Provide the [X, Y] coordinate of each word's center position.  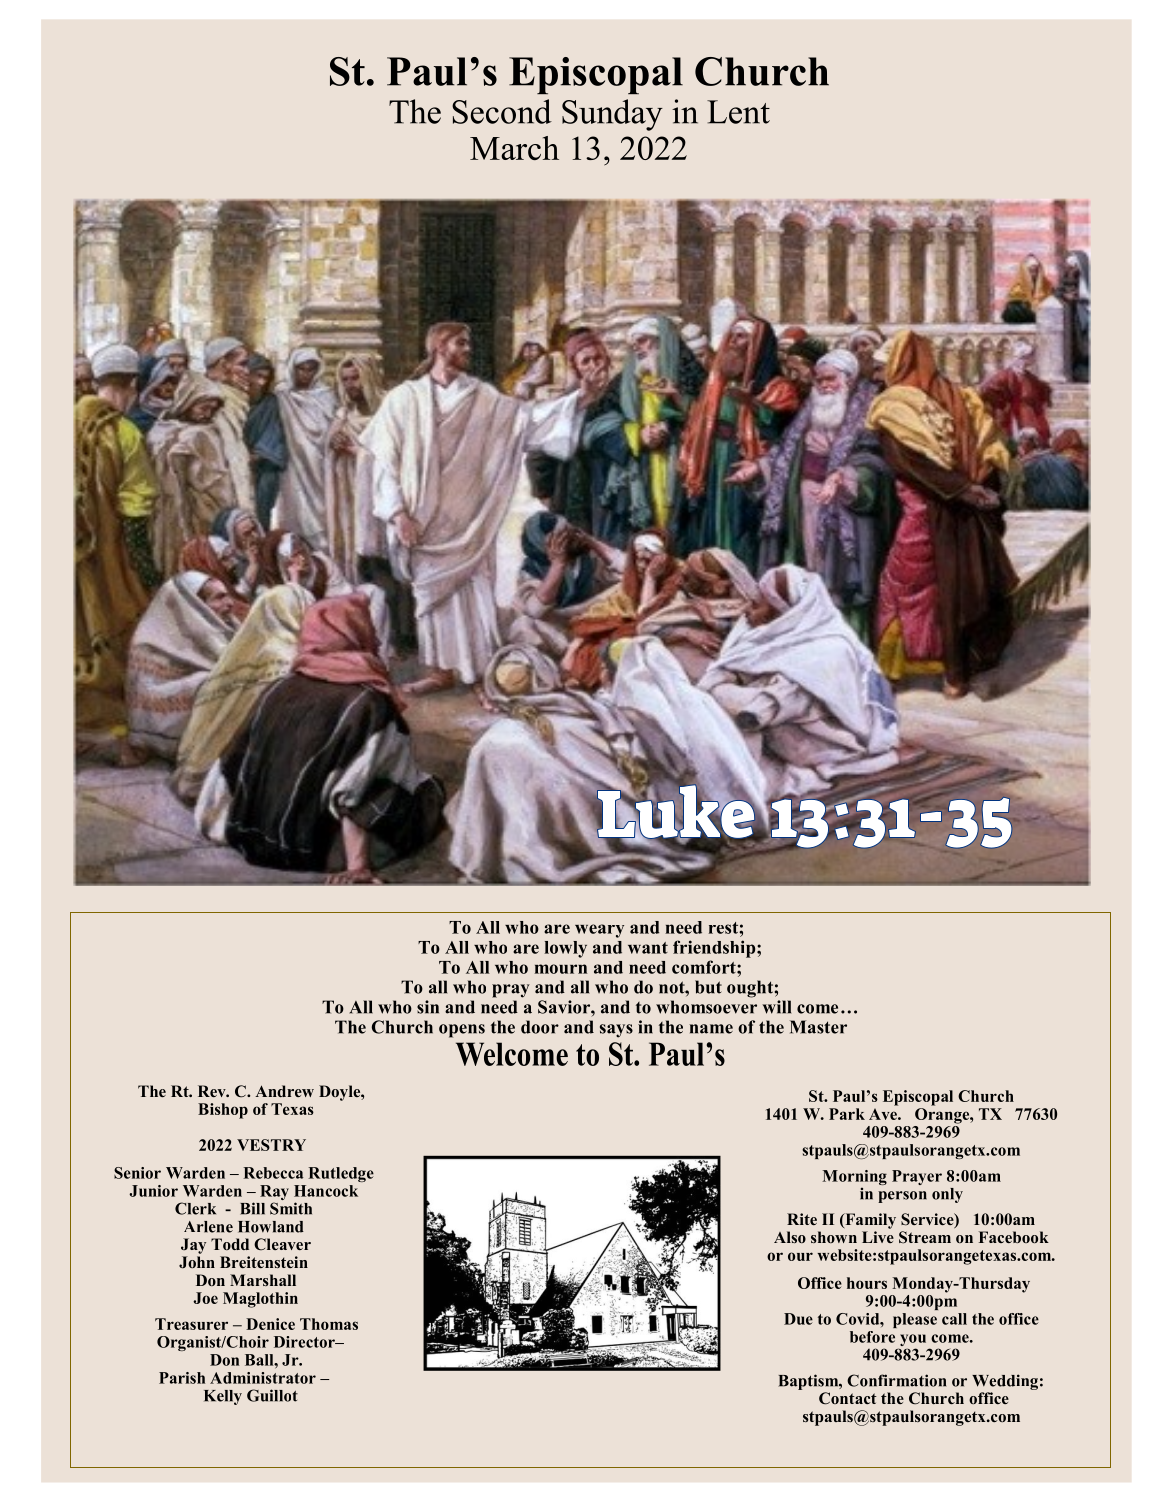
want [648, 948]
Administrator [263, 1378]
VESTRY [271, 1145]
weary [599, 931]
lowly [565, 949]
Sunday [612, 115]
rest [724, 928]
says [616, 1031]
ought [751, 989]
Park [847, 1114]
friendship [715, 949]
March [514, 148]
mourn [560, 969]
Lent [738, 112]
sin [428, 1007]
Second [502, 111]
